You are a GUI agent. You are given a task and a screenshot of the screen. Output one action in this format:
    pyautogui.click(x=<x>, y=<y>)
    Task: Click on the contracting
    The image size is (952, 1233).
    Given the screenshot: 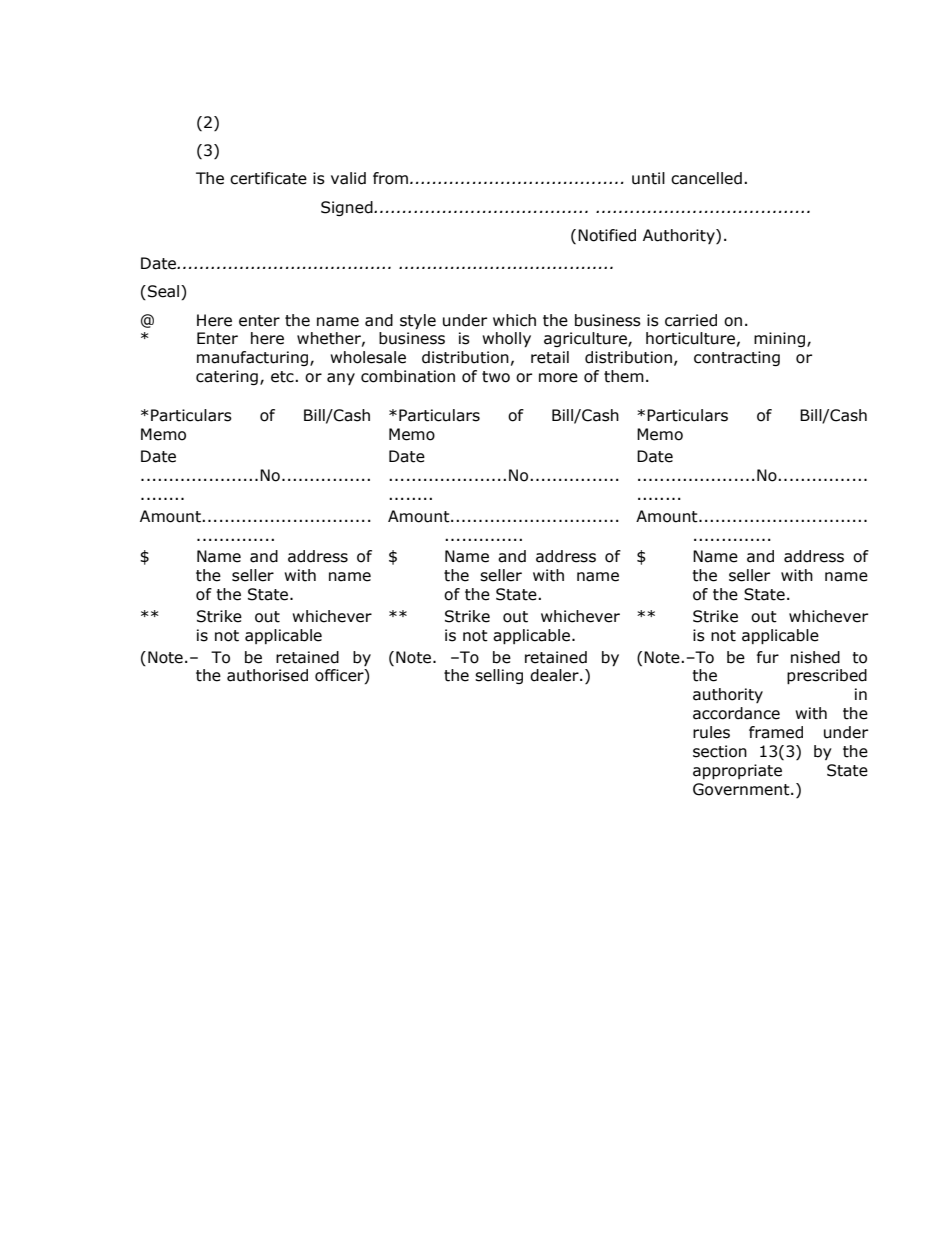 What is the action you would take?
    pyautogui.click(x=737, y=358)
